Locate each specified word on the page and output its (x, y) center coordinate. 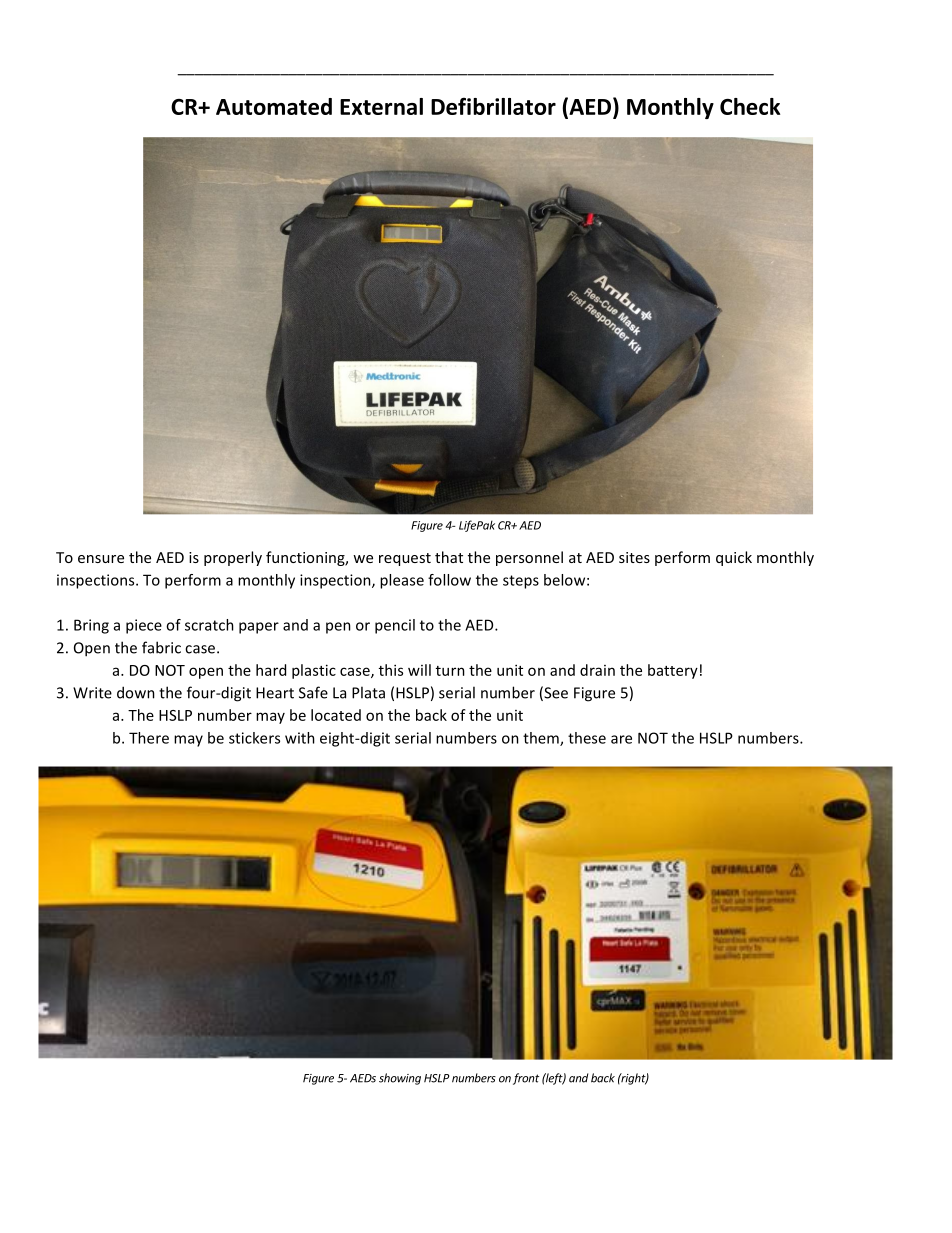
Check (750, 106)
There (149, 738)
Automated (274, 106)
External (381, 106)
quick (734, 558)
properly (233, 558)
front (526, 1079)
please (402, 581)
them (542, 739)
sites (634, 557)
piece (144, 626)
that (449, 557)
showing (400, 1079)
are (621, 739)
